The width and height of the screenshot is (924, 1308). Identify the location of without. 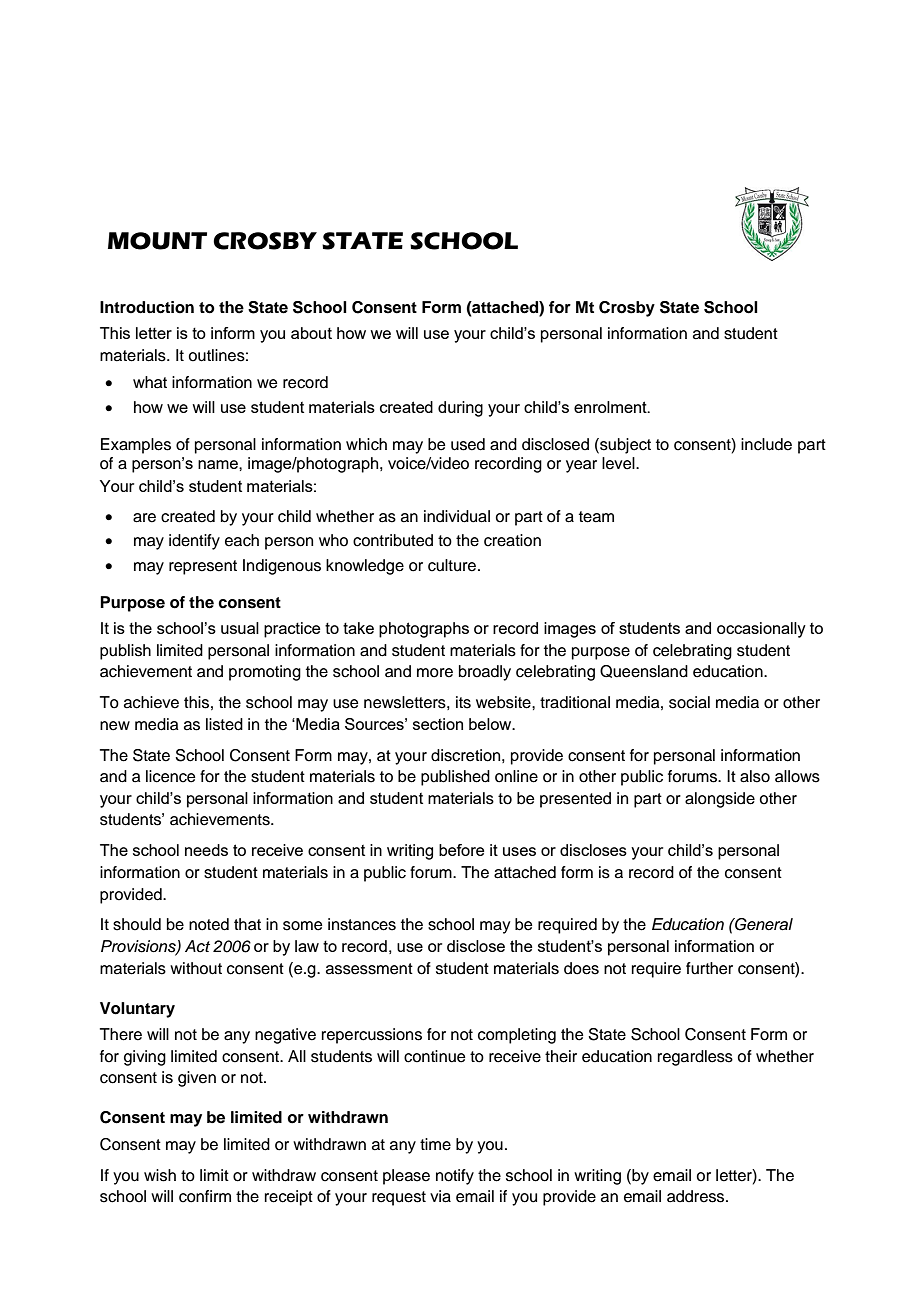
(196, 968).
